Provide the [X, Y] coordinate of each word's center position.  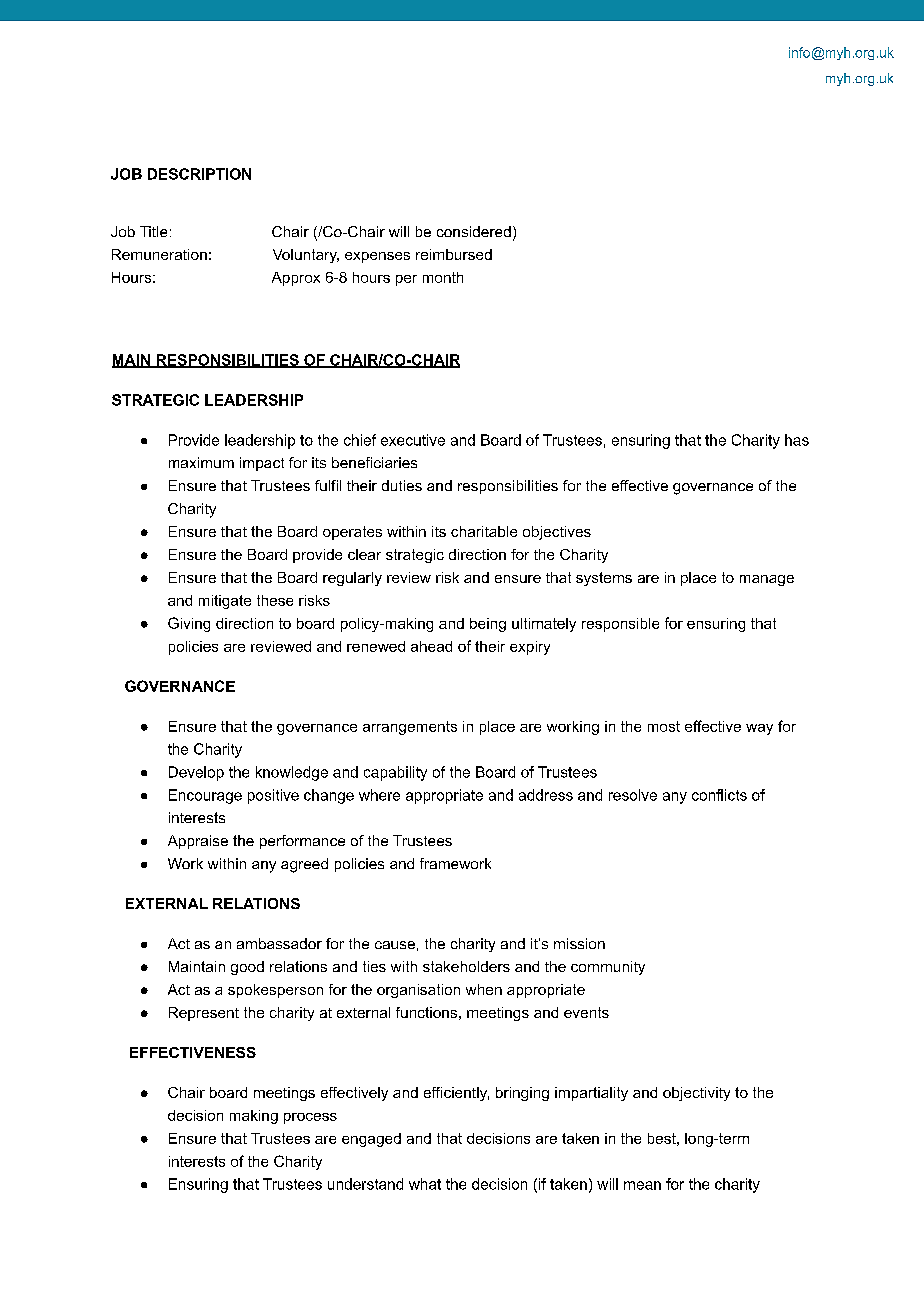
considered [474, 231]
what [425, 1184]
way [759, 729]
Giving [189, 624]
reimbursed [454, 254]
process [310, 1118]
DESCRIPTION [199, 174]
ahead [431, 646]
